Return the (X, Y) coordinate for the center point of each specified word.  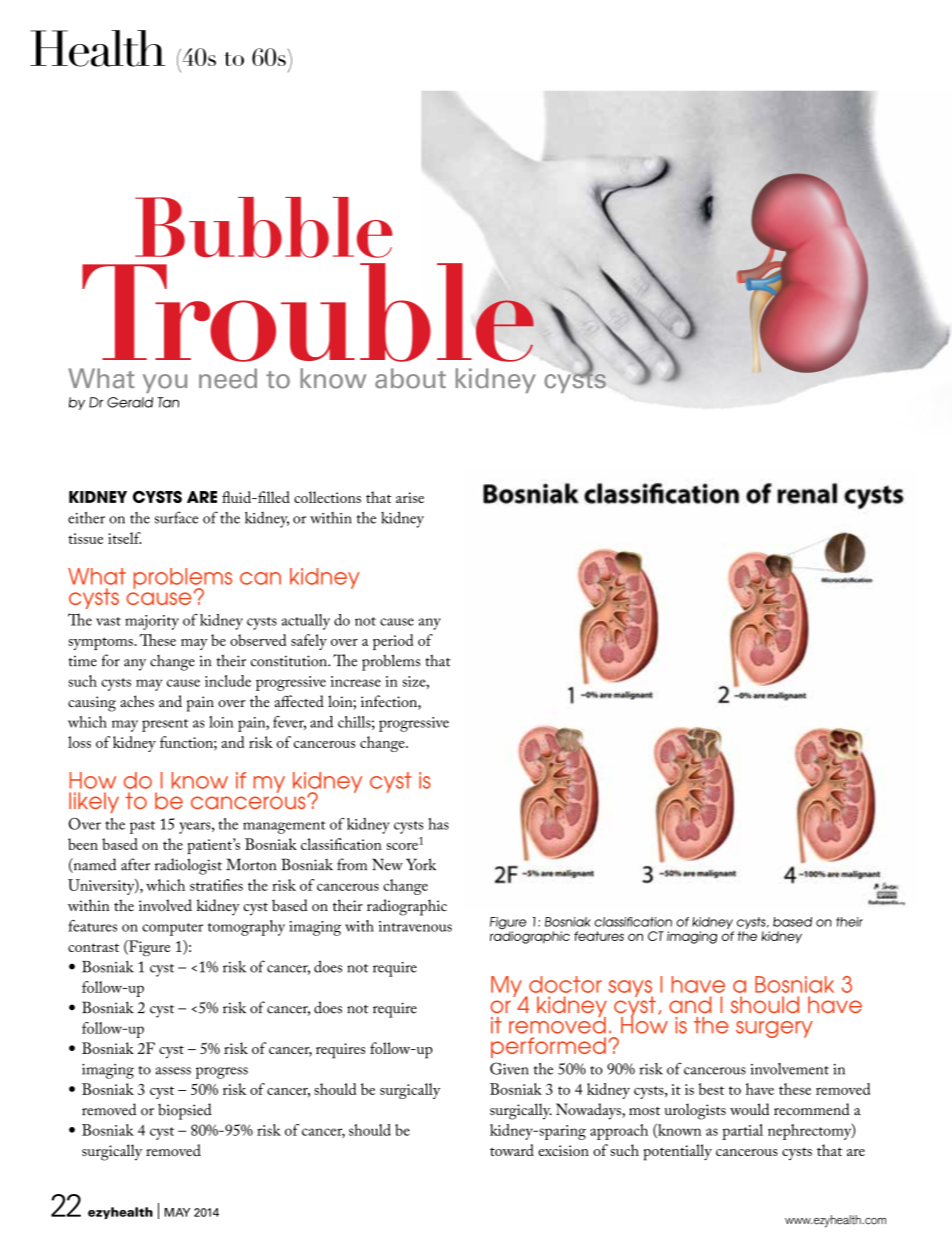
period (393, 642)
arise (410, 497)
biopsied (185, 1111)
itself (124, 538)
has (438, 824)
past (142, 827)
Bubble (264, 227)
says (630, 989)
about (410, 378)
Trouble (308, 312)
